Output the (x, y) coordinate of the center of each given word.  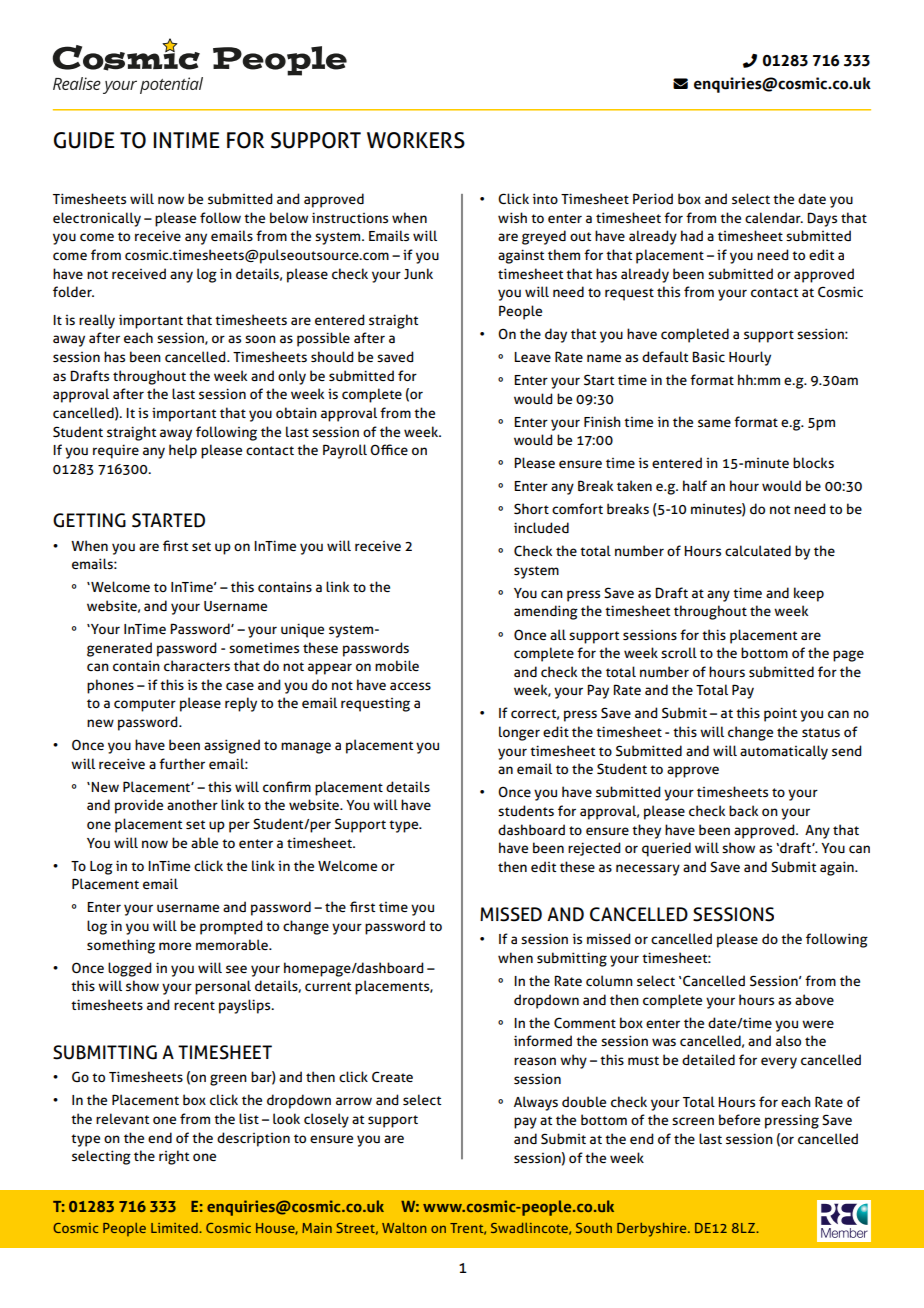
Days (822, 219)
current (328, 986)
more (175, 946)
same (714, 423)
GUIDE (84, 140)
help (183, 451)
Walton (404, 1228)
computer (145, 705)
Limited (175, 1228)
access (410, 686)
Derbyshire (653, 1230)
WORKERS (416, 140)
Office (389, 449)
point (780, 714)
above (814, 999)
